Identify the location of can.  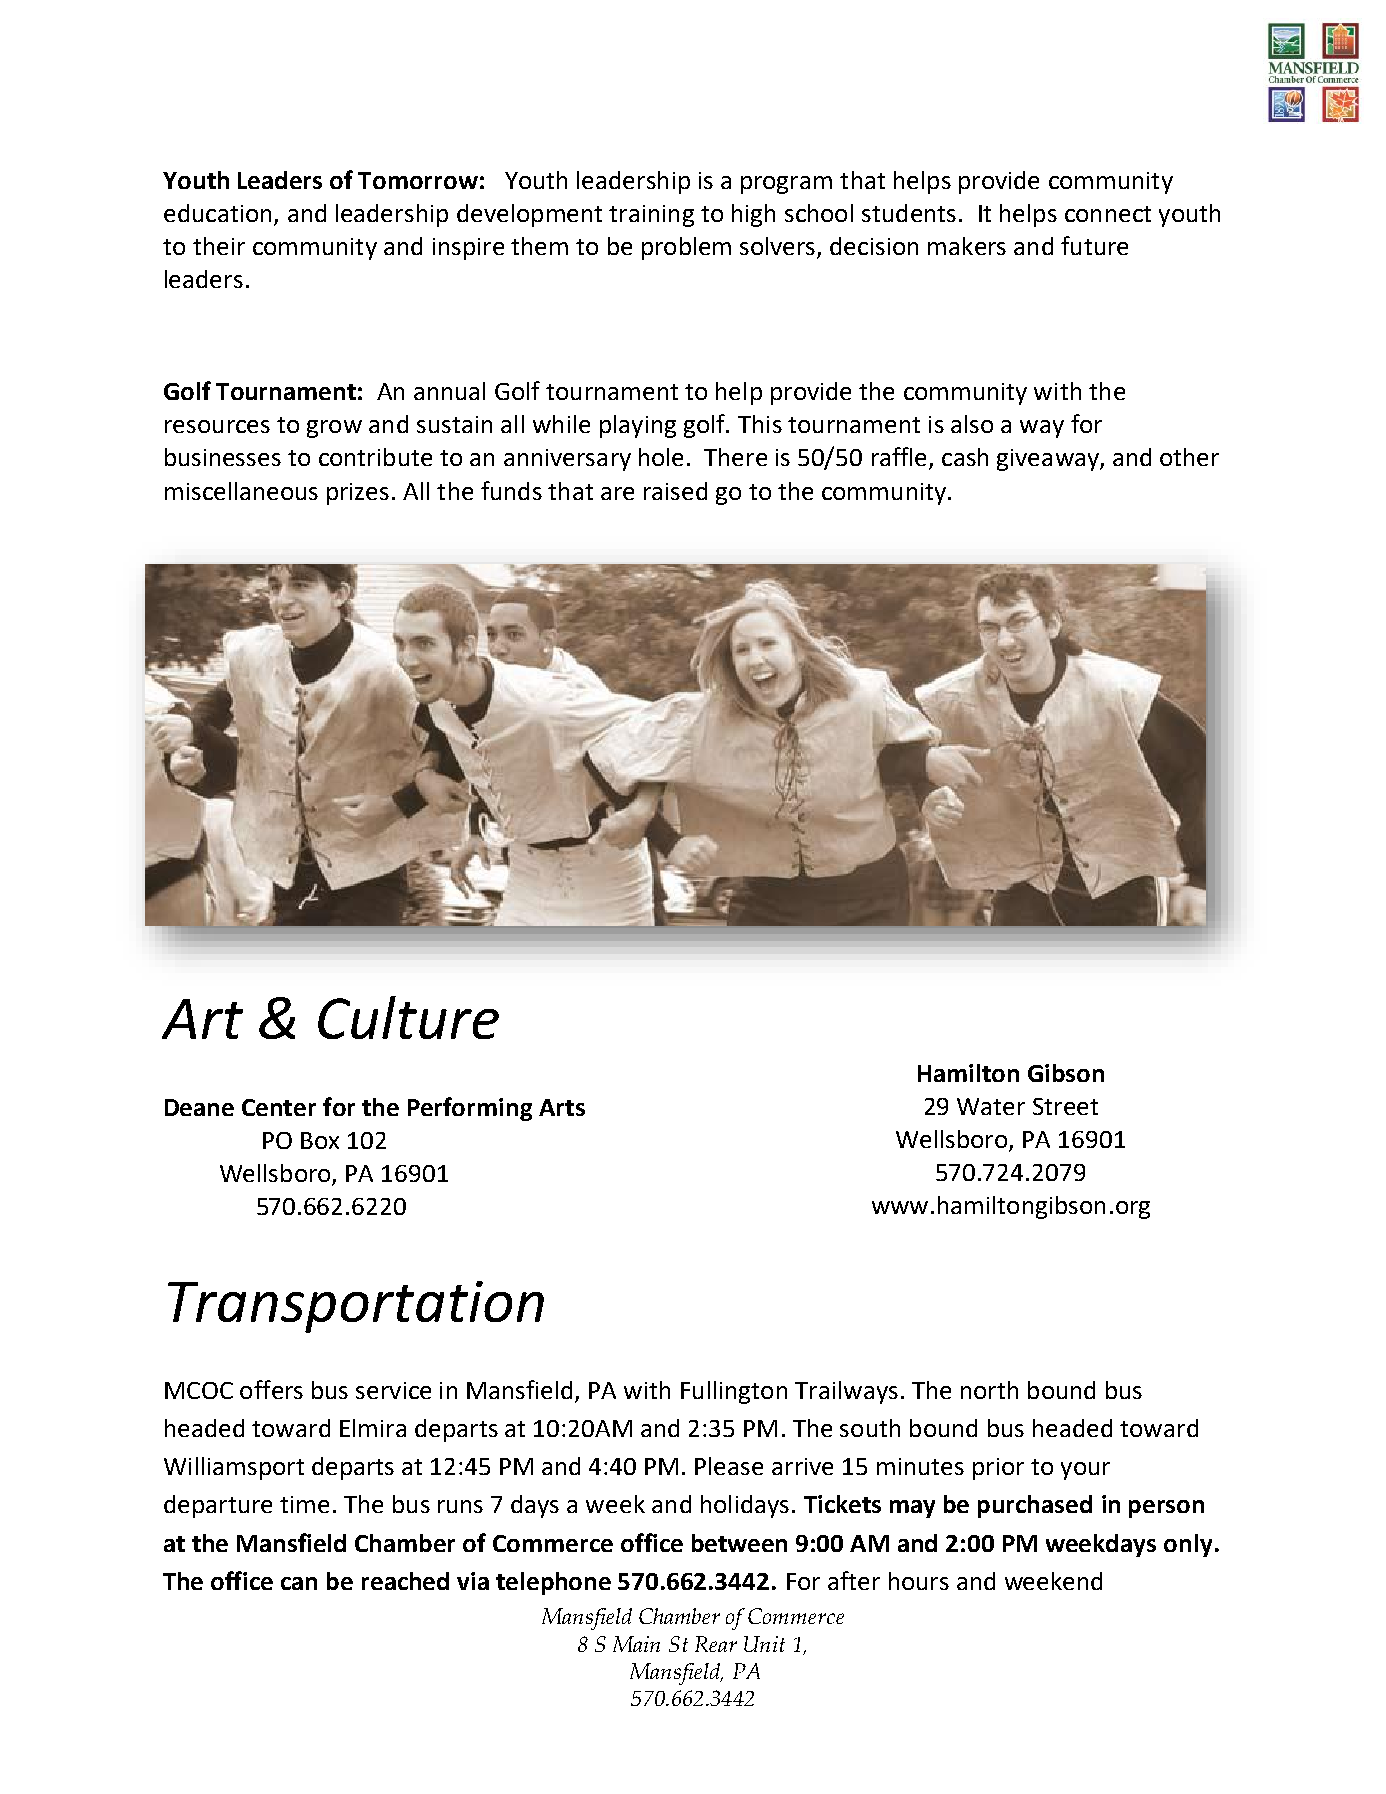
(299, 1583).
